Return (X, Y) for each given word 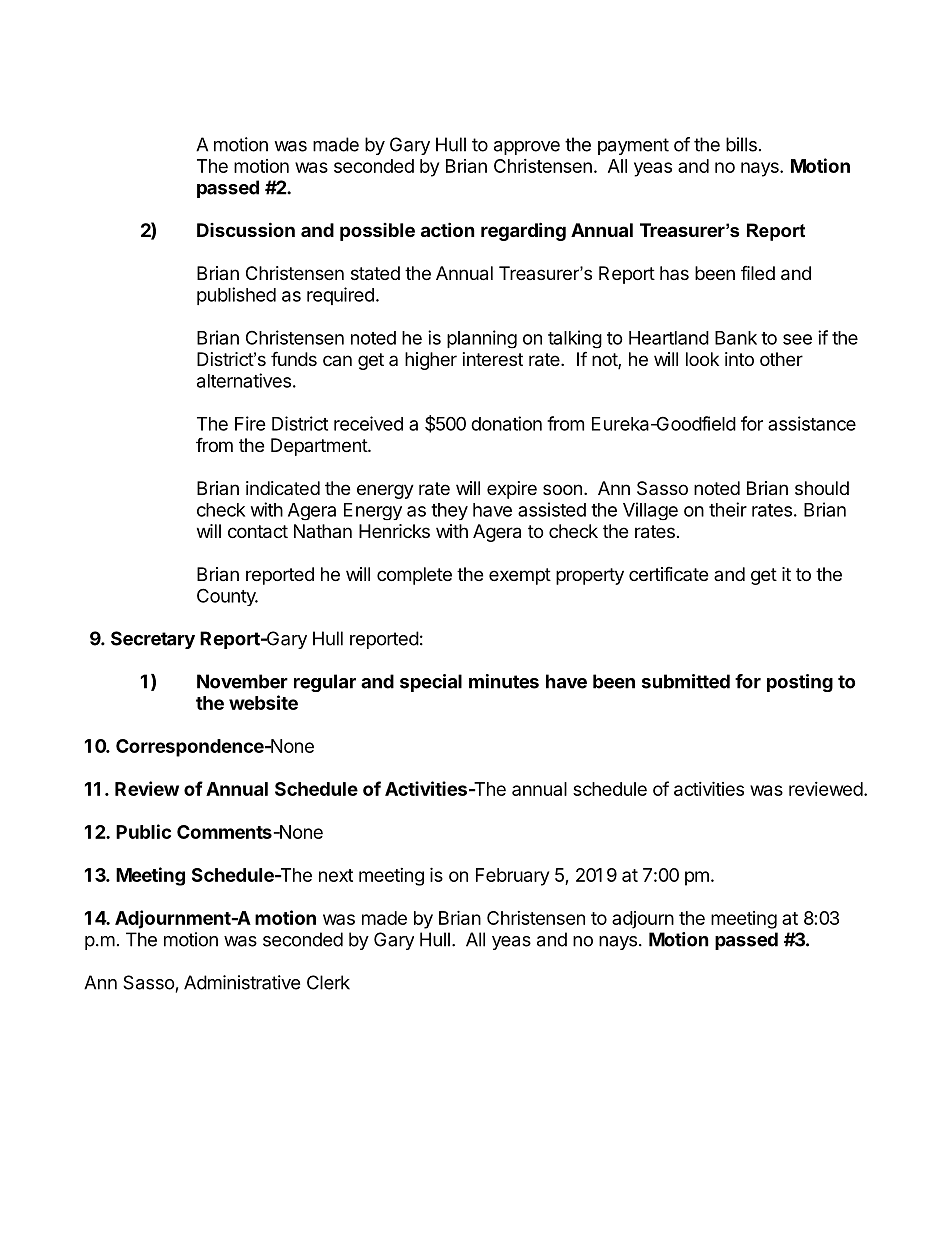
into (739, 359)
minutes (504, 681)
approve (527, 148)
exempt (520, 576)
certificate (668, 574)
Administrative (242, 982)
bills (741, 144)
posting (800, 683)
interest (493, 359)
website (263, 702)
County (227, 597)
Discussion (246, 229)
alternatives (244, 380)
